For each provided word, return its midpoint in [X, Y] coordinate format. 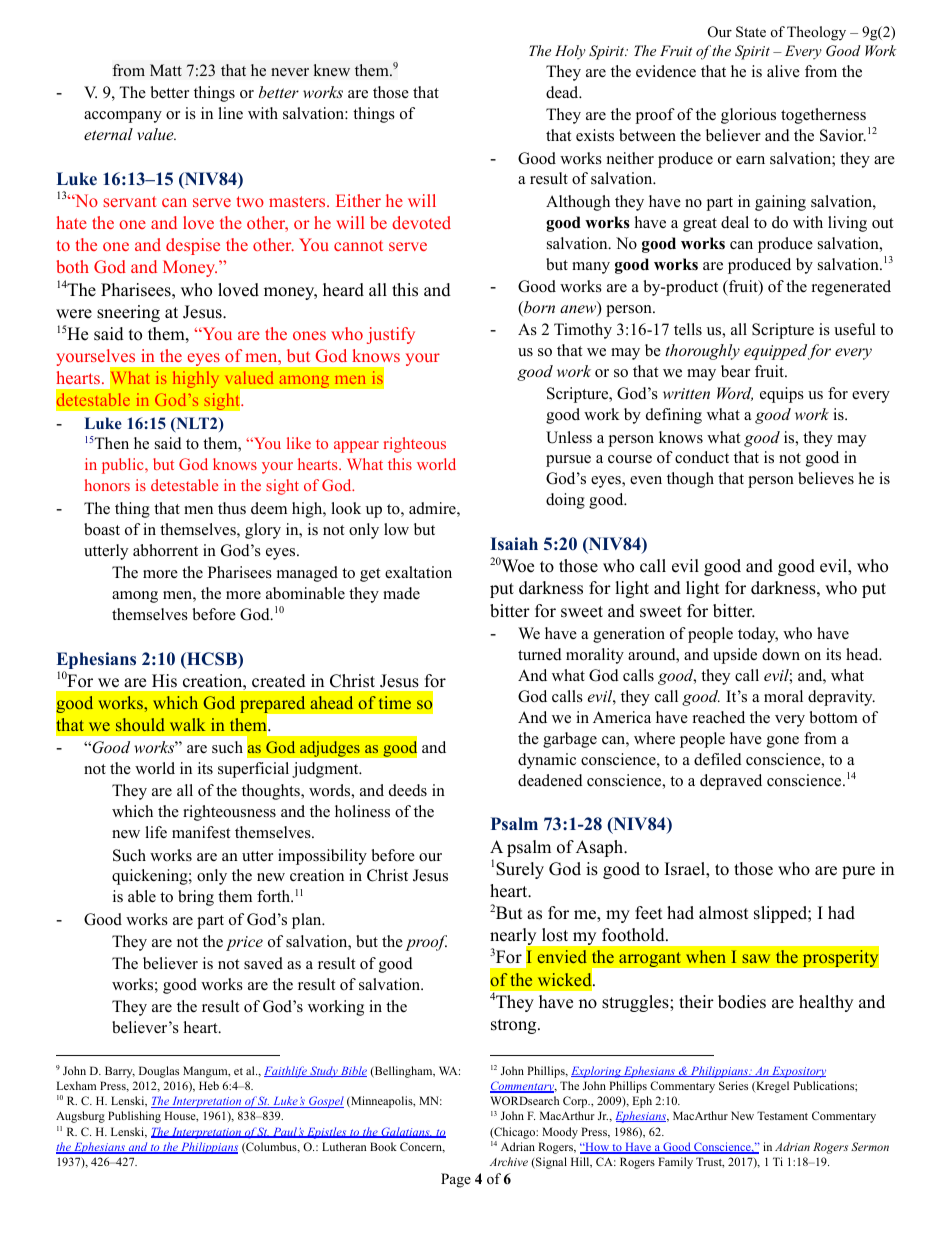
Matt [166, 70]
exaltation [418, 572]
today [758, 635]
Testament [782, 1115]
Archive [509, 1161]
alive [783, 71]
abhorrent [165, 550]
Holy [570, 52]
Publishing [134, 1117]
